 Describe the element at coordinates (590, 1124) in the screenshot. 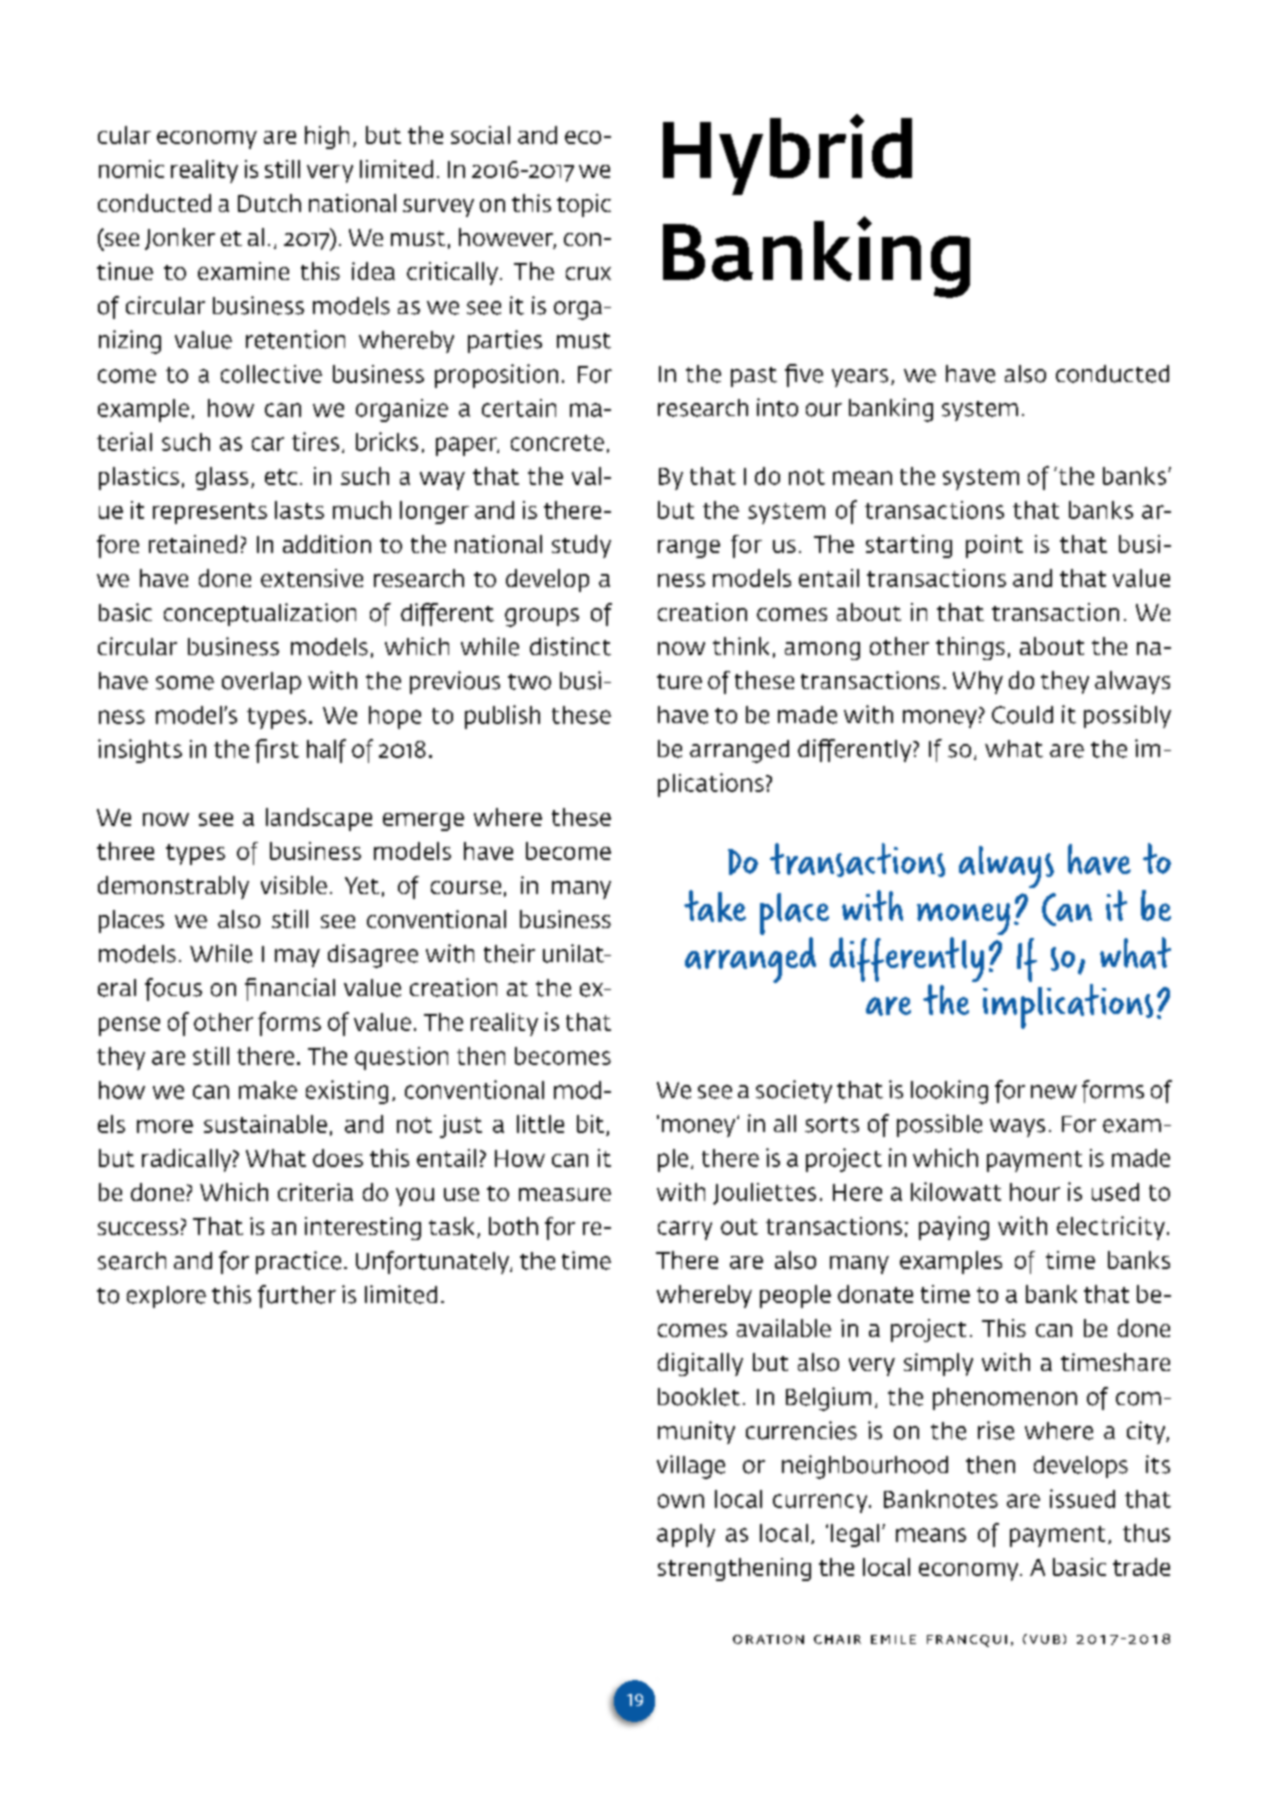

I see `bit` at that location.
